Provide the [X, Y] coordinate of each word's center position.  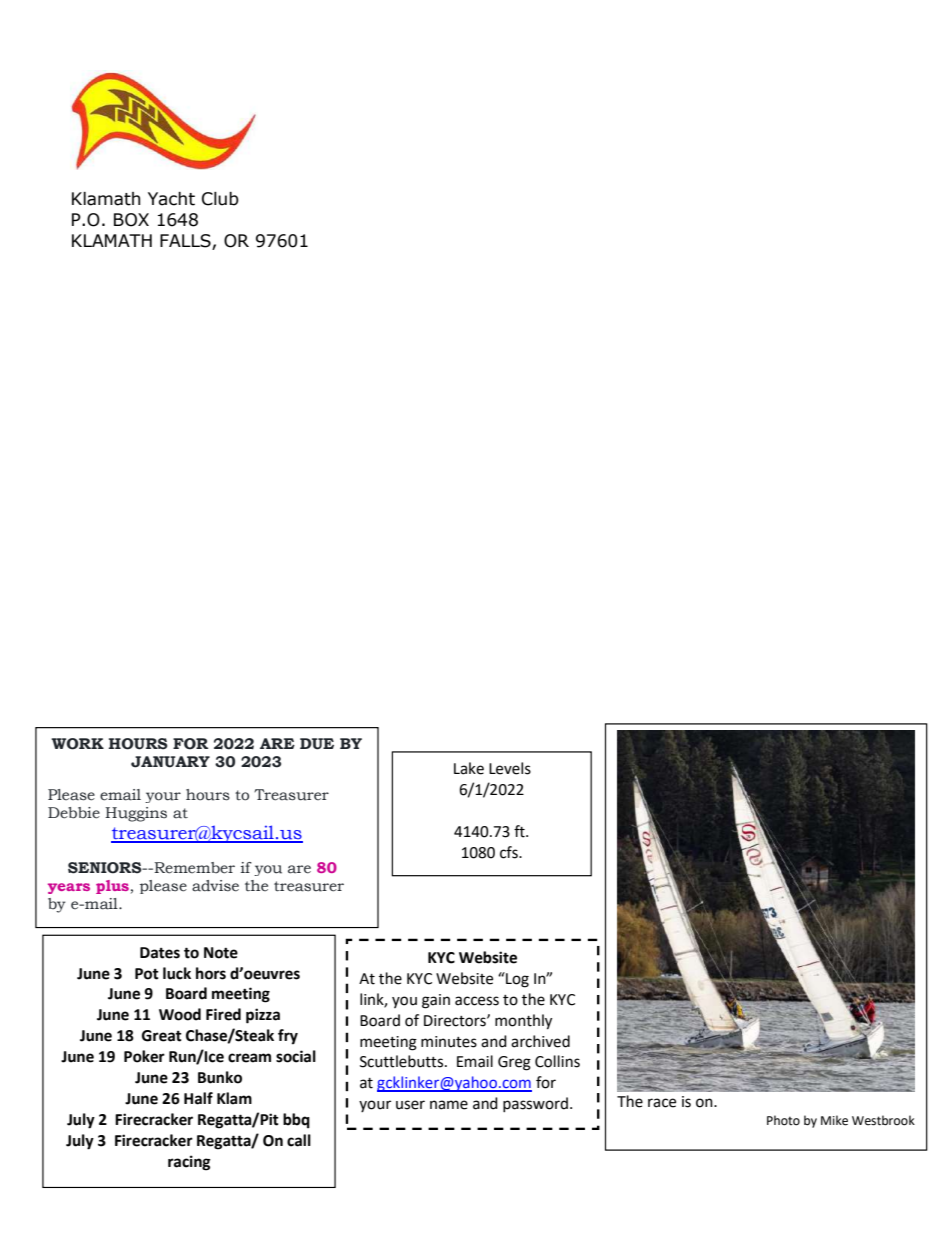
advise [215, 886]
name [449, 1105]
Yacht [171, 199]
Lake [469, 768]
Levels [510, 768]
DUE [317, 744]
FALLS [185, 241]
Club [220, 199]
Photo [783, 1120]
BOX [131, 220]
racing [189, 1163]
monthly [523, 1022]
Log [516, 980]
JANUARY [170, 762]
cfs [510, 852]
